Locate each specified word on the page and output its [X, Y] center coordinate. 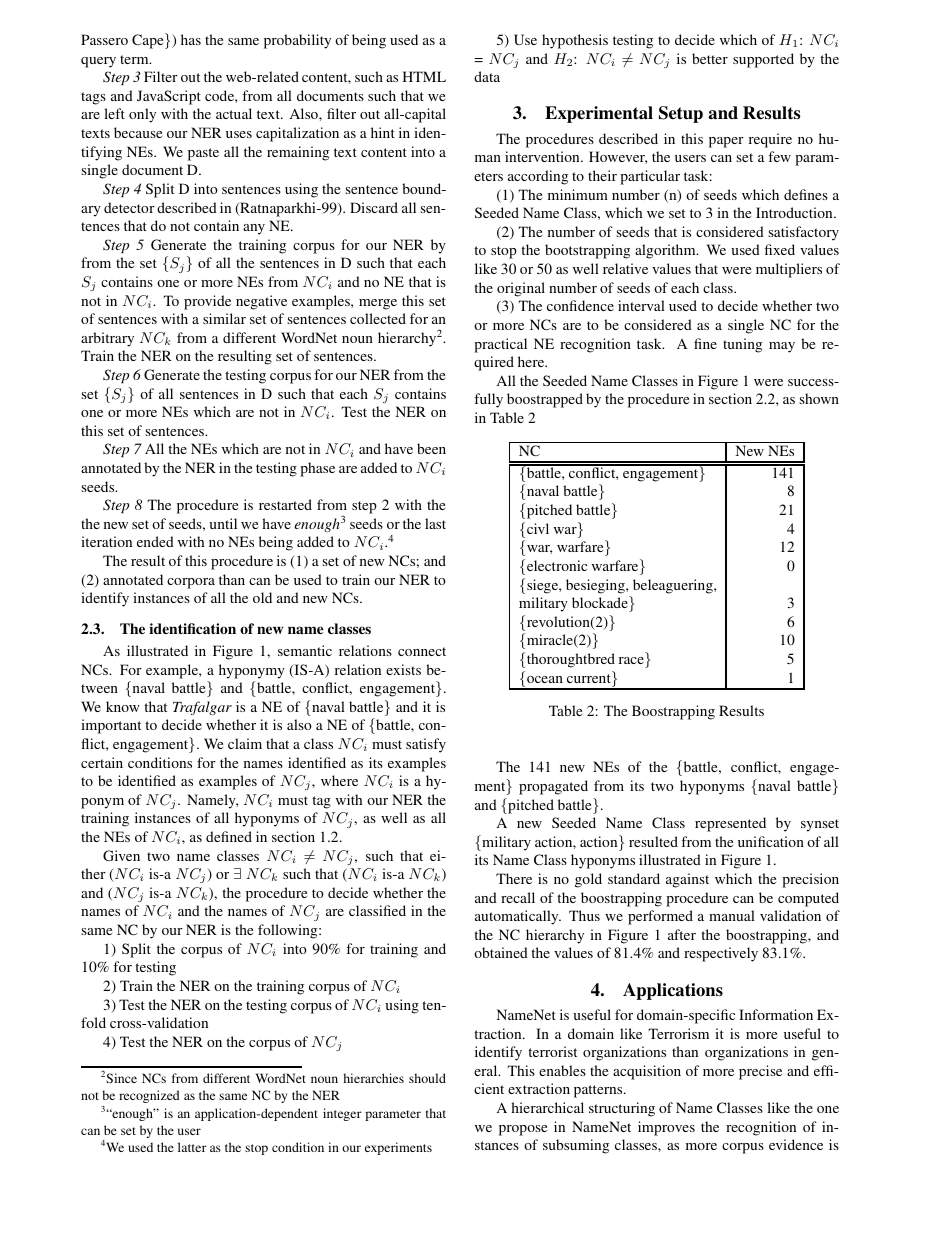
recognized [149, 1096]
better [710, 58]
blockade [601, 602]
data [487, 76]
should [427, 1078]
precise [760, 1072]
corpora [191, 583]
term [135, 59]
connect [422, 651]
